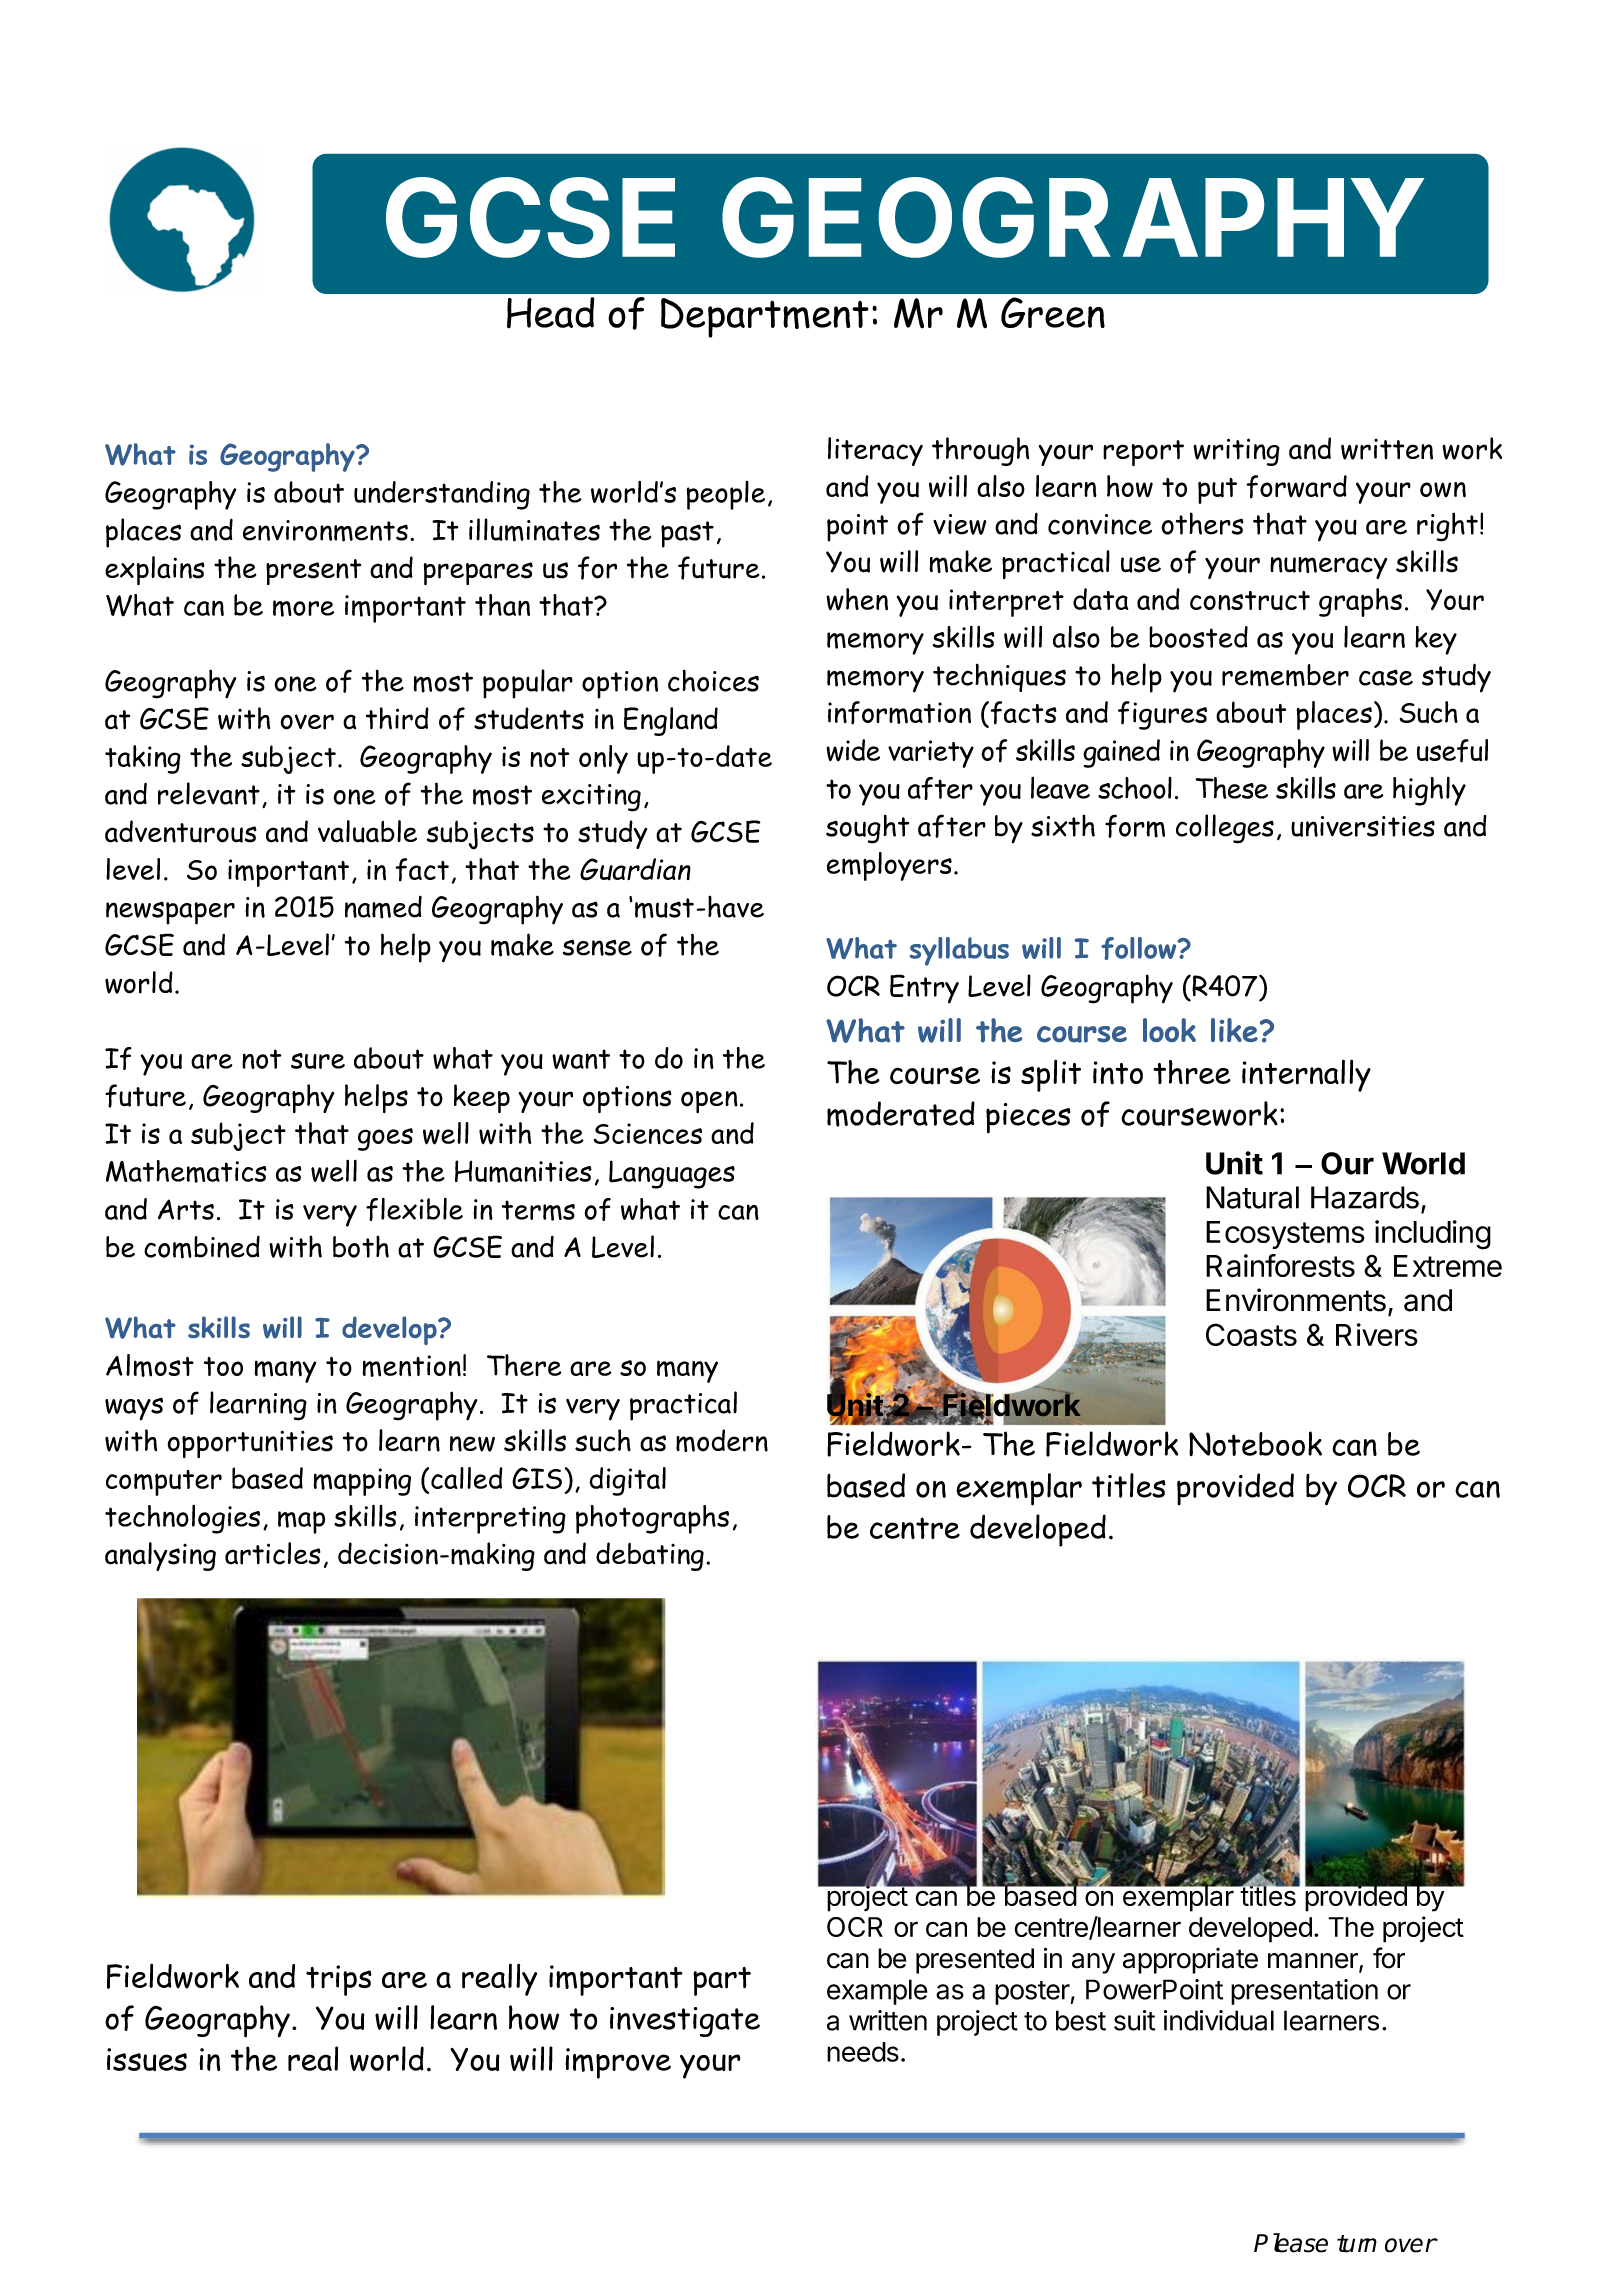 Image resolution: width=1610 pixels, height=2279 pixels. What do you see at coordinates (650, 1556) in the screenshot?
I see `debating` at bounding box center [650, 1556].
